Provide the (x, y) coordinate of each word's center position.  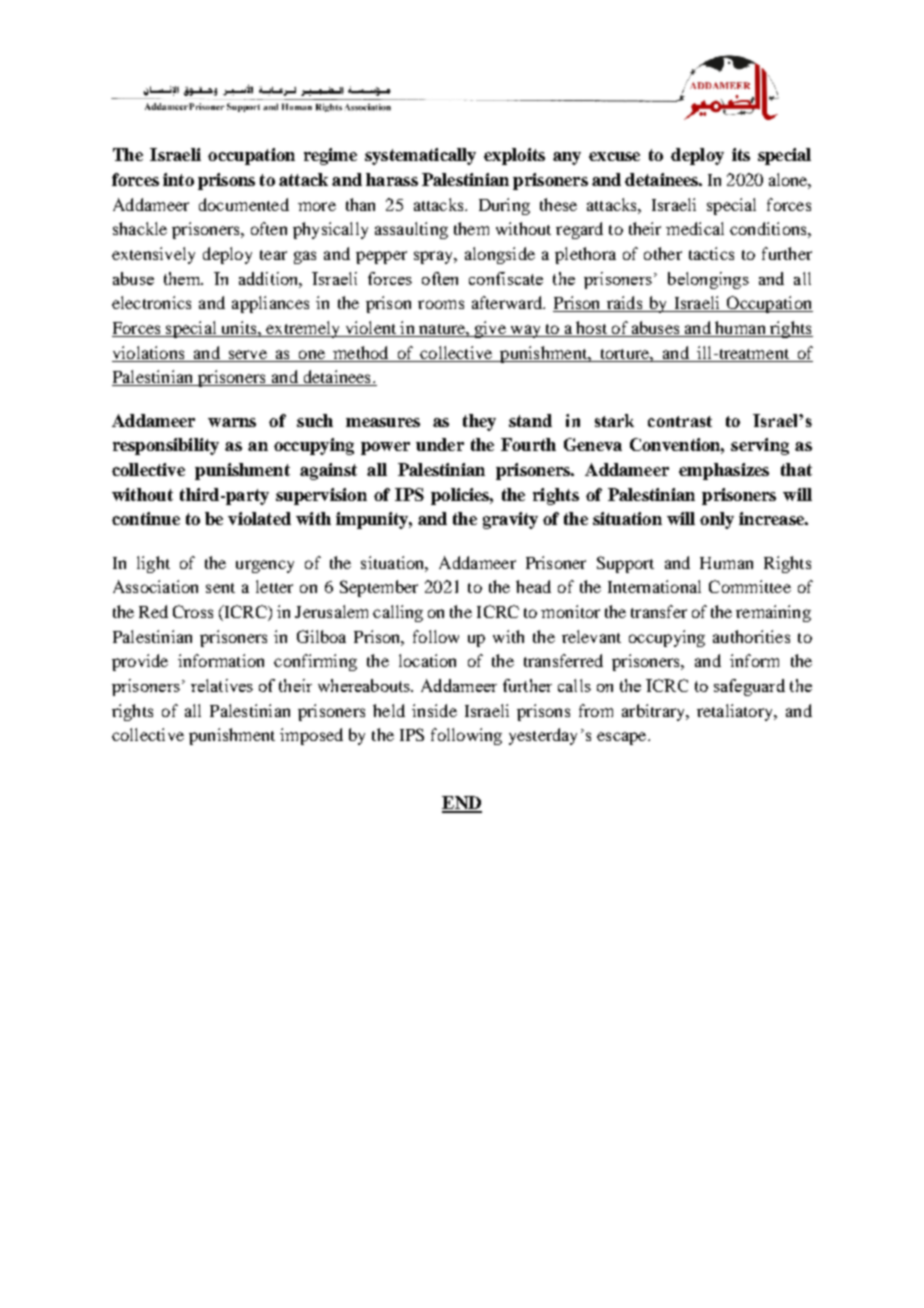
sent (220, 588)
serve (248, 354)
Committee (750, 586)
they (479, 422)
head (533, 586)
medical (695, 228)
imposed (311, 736)
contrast (680, 421)
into (178, 179)
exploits (514, 156)
